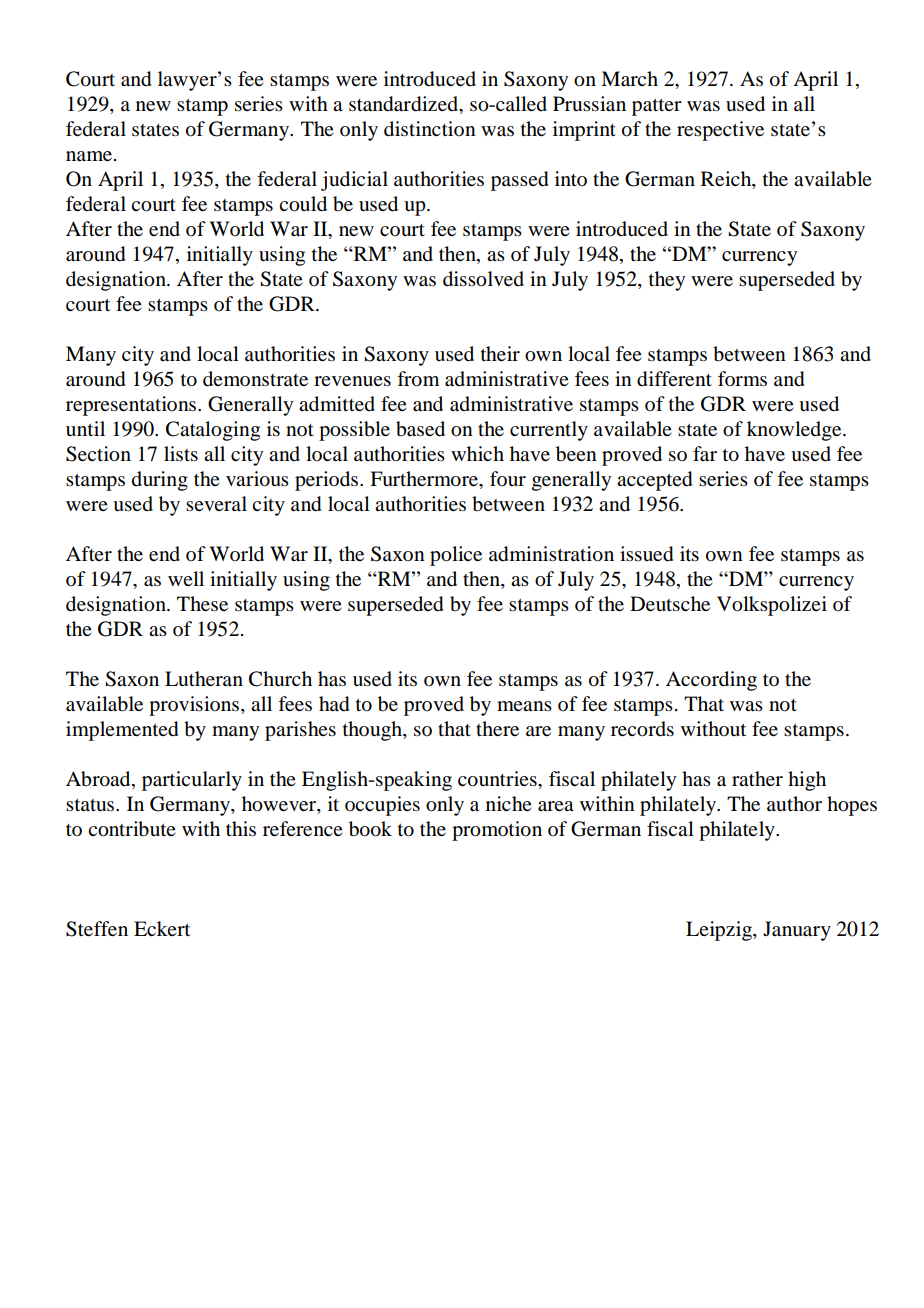 Image resolution: width=924 pixels, height=1308 pixels. What do you see at coordinates (89, 156) in the screenshot?
I see `name` at bounding box center [89, 156].
